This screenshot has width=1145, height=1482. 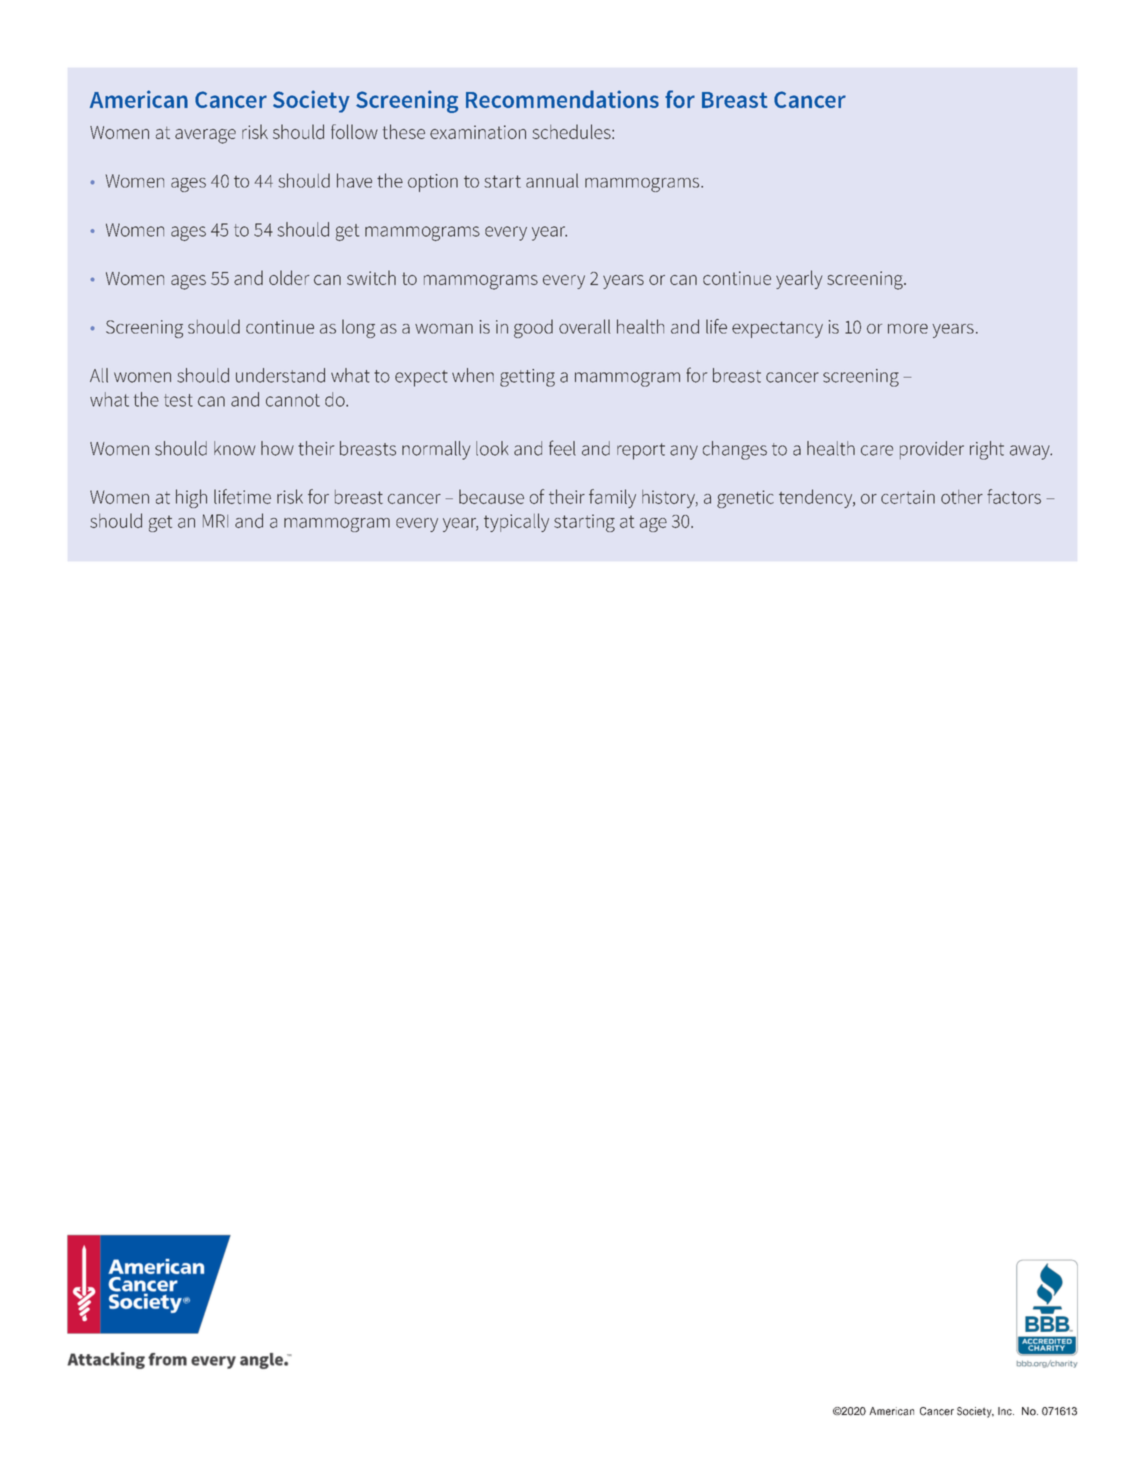 I want to click on high, so click(x=191, y=498).
